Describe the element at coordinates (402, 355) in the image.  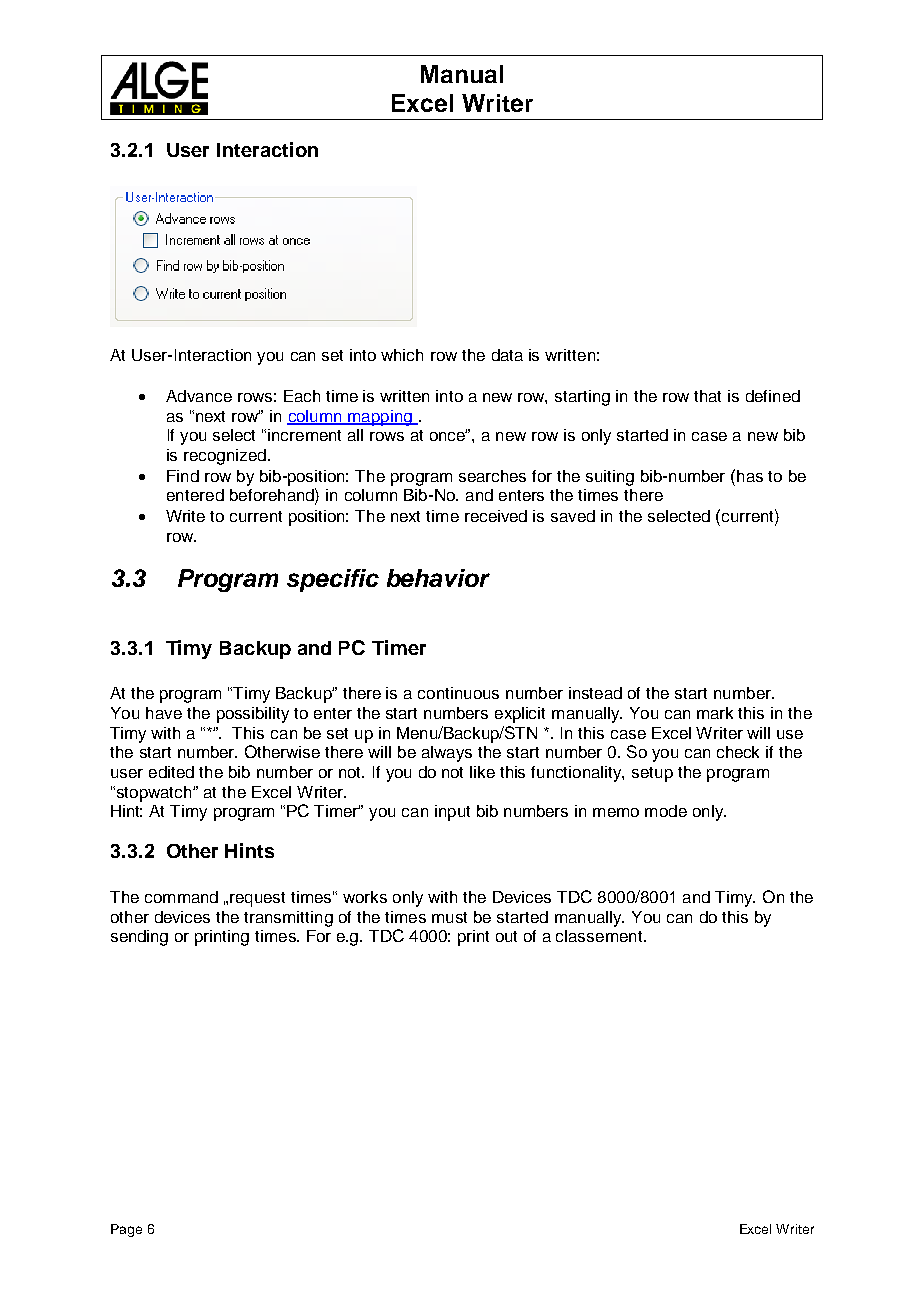
I see `which` at that location.
